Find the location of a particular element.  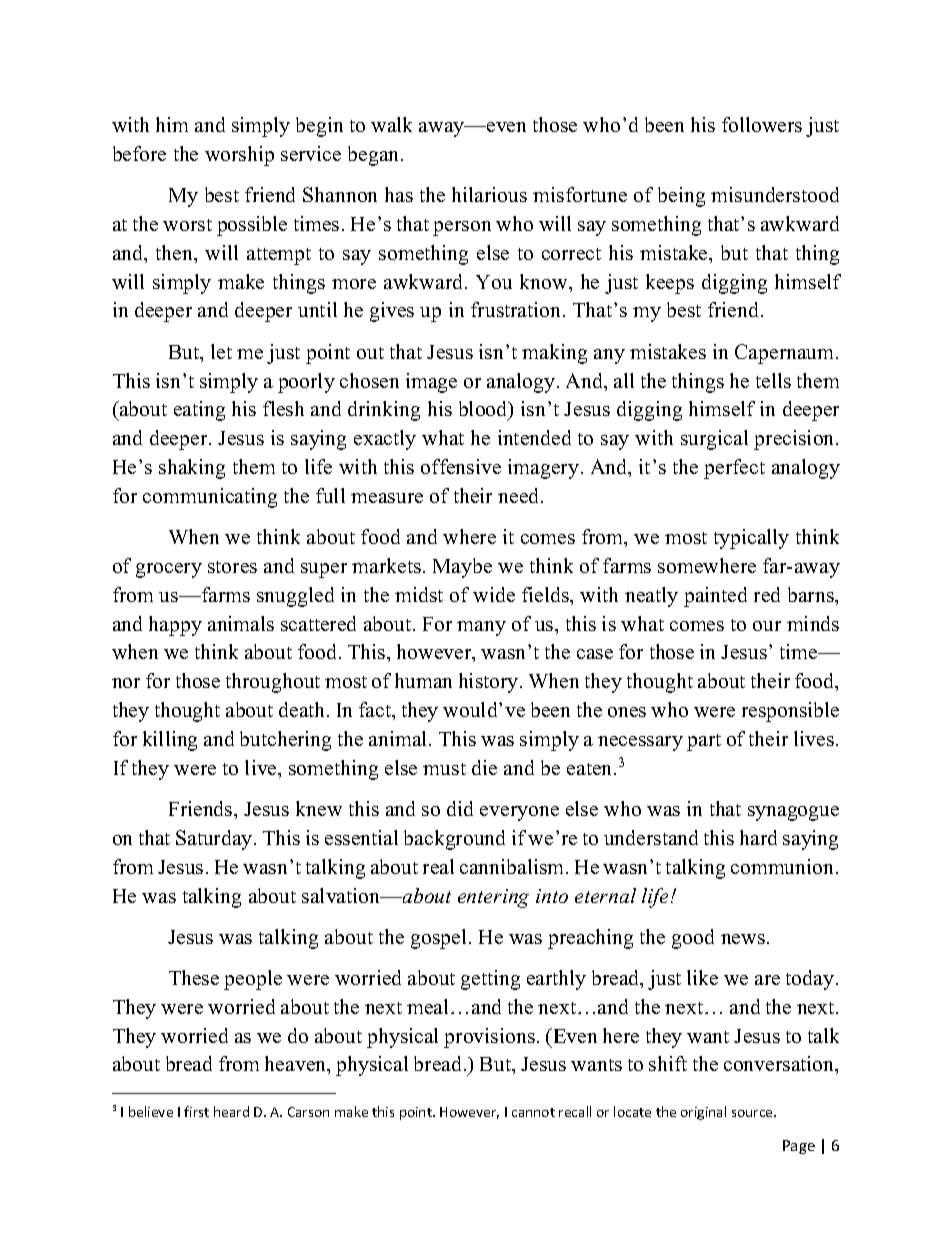

hilarious is located at coordinates (489, 194).
